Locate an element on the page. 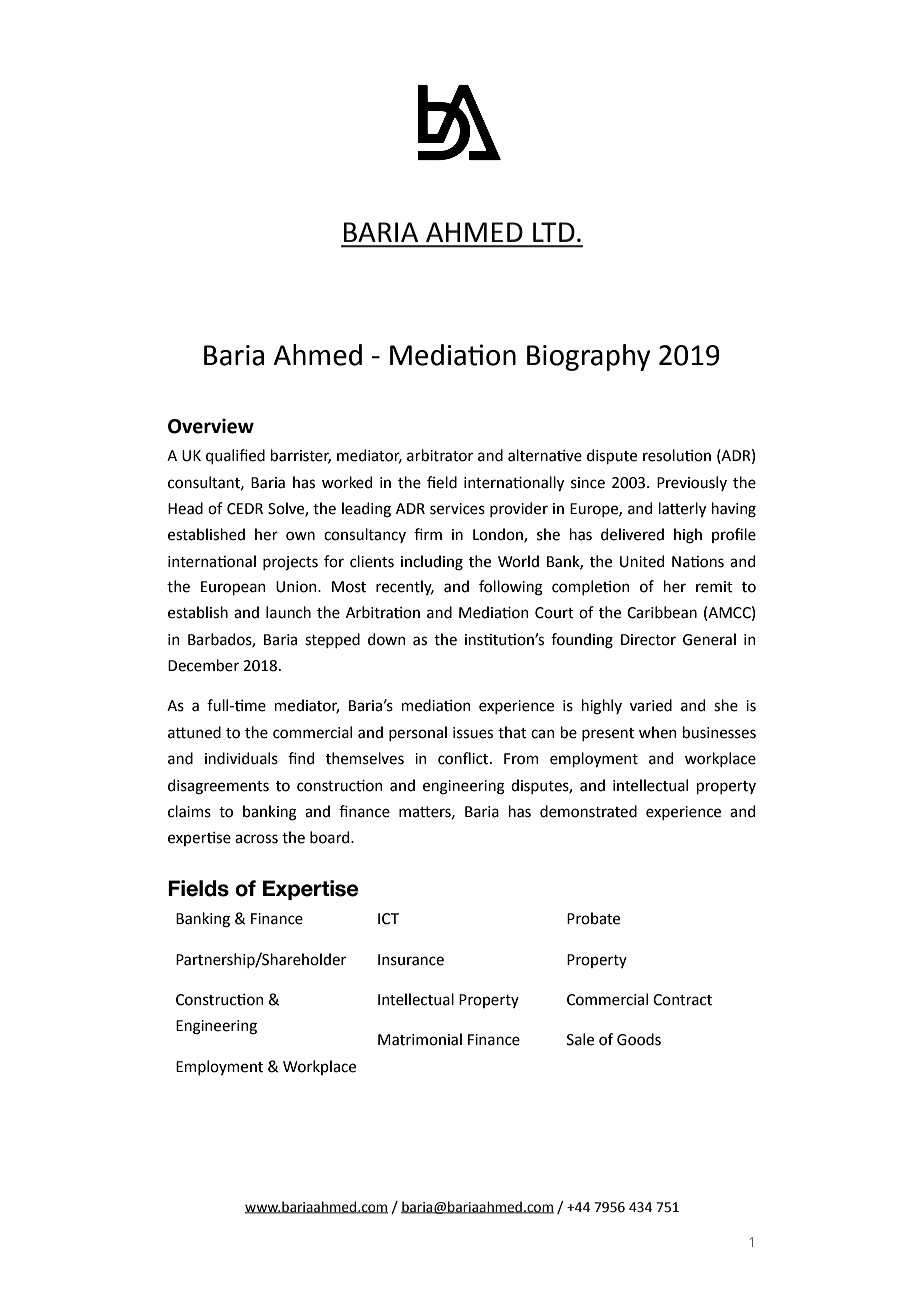  services is located at coordinates (457, 509).
